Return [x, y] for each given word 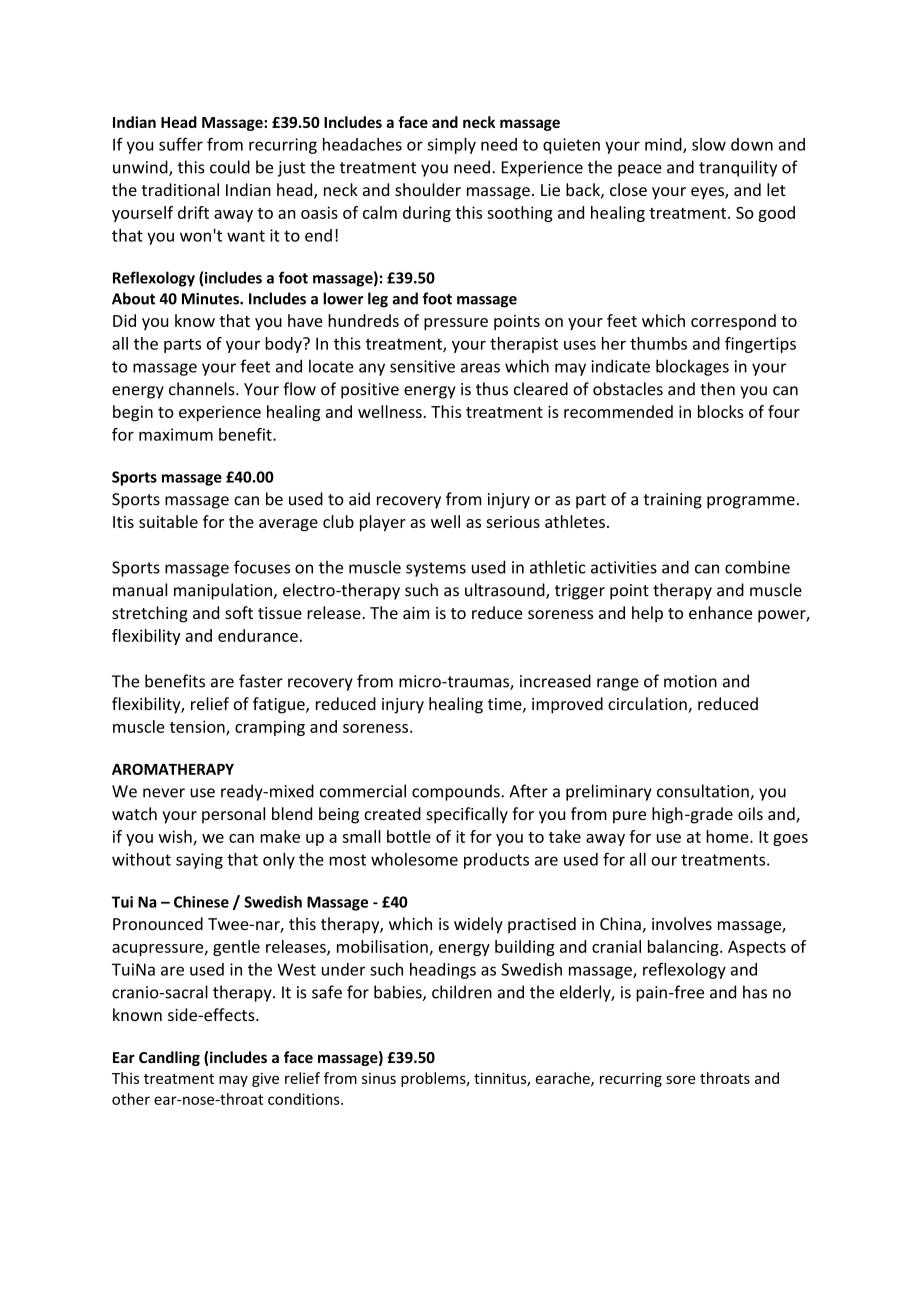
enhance [720, 612]
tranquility [738, 168]
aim [416, 613]
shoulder [428, 189]
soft [239, 612]
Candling [169, 1058]
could [230, 167]
